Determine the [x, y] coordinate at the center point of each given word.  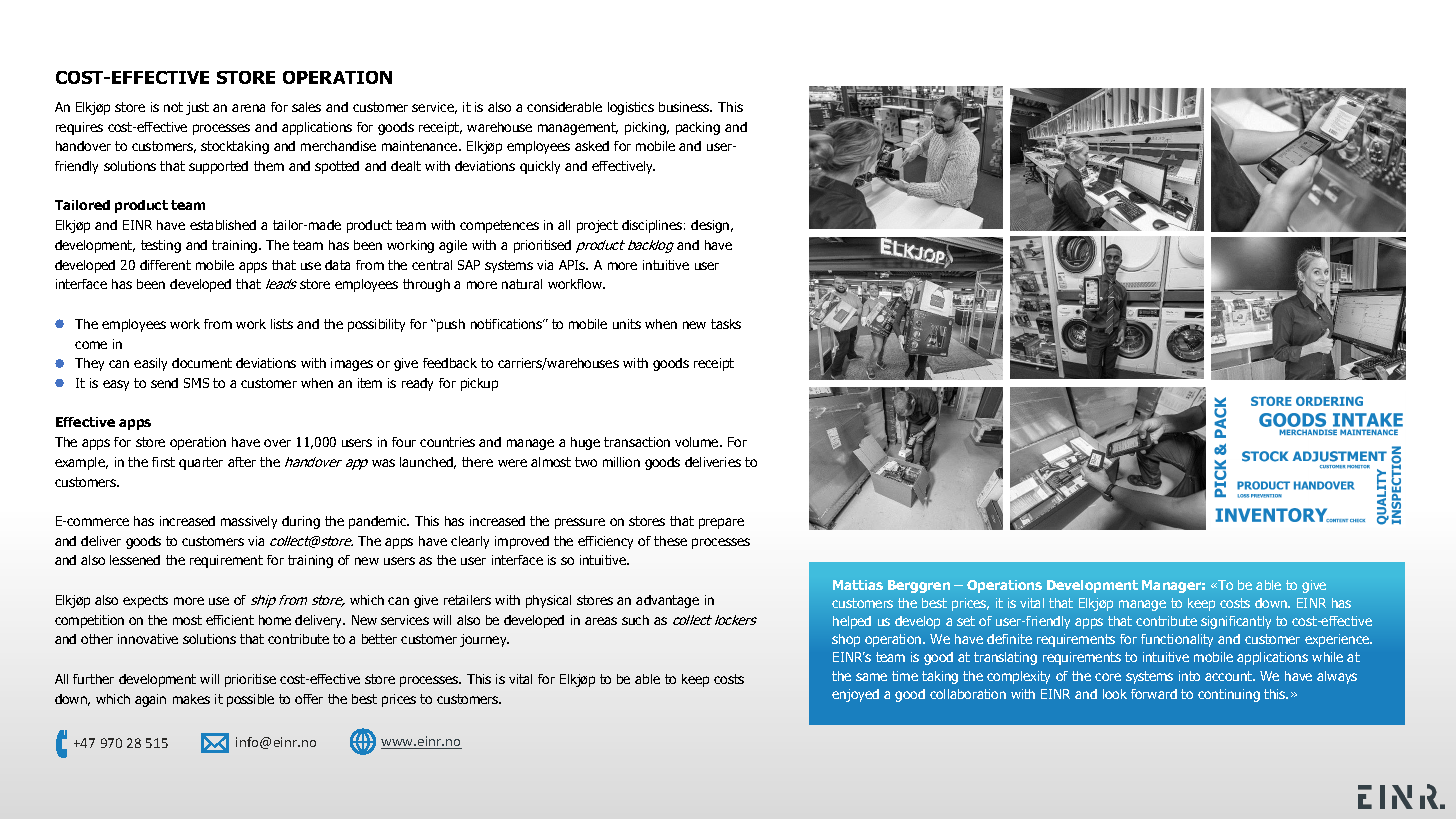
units [627, 324]
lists [282, 324]
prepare [721, 523]
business [685, 107]
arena [248, 108]
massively [249, 522]
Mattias [858, 585]
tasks [726, 324]
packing [698, 128]
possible [250, 700]
